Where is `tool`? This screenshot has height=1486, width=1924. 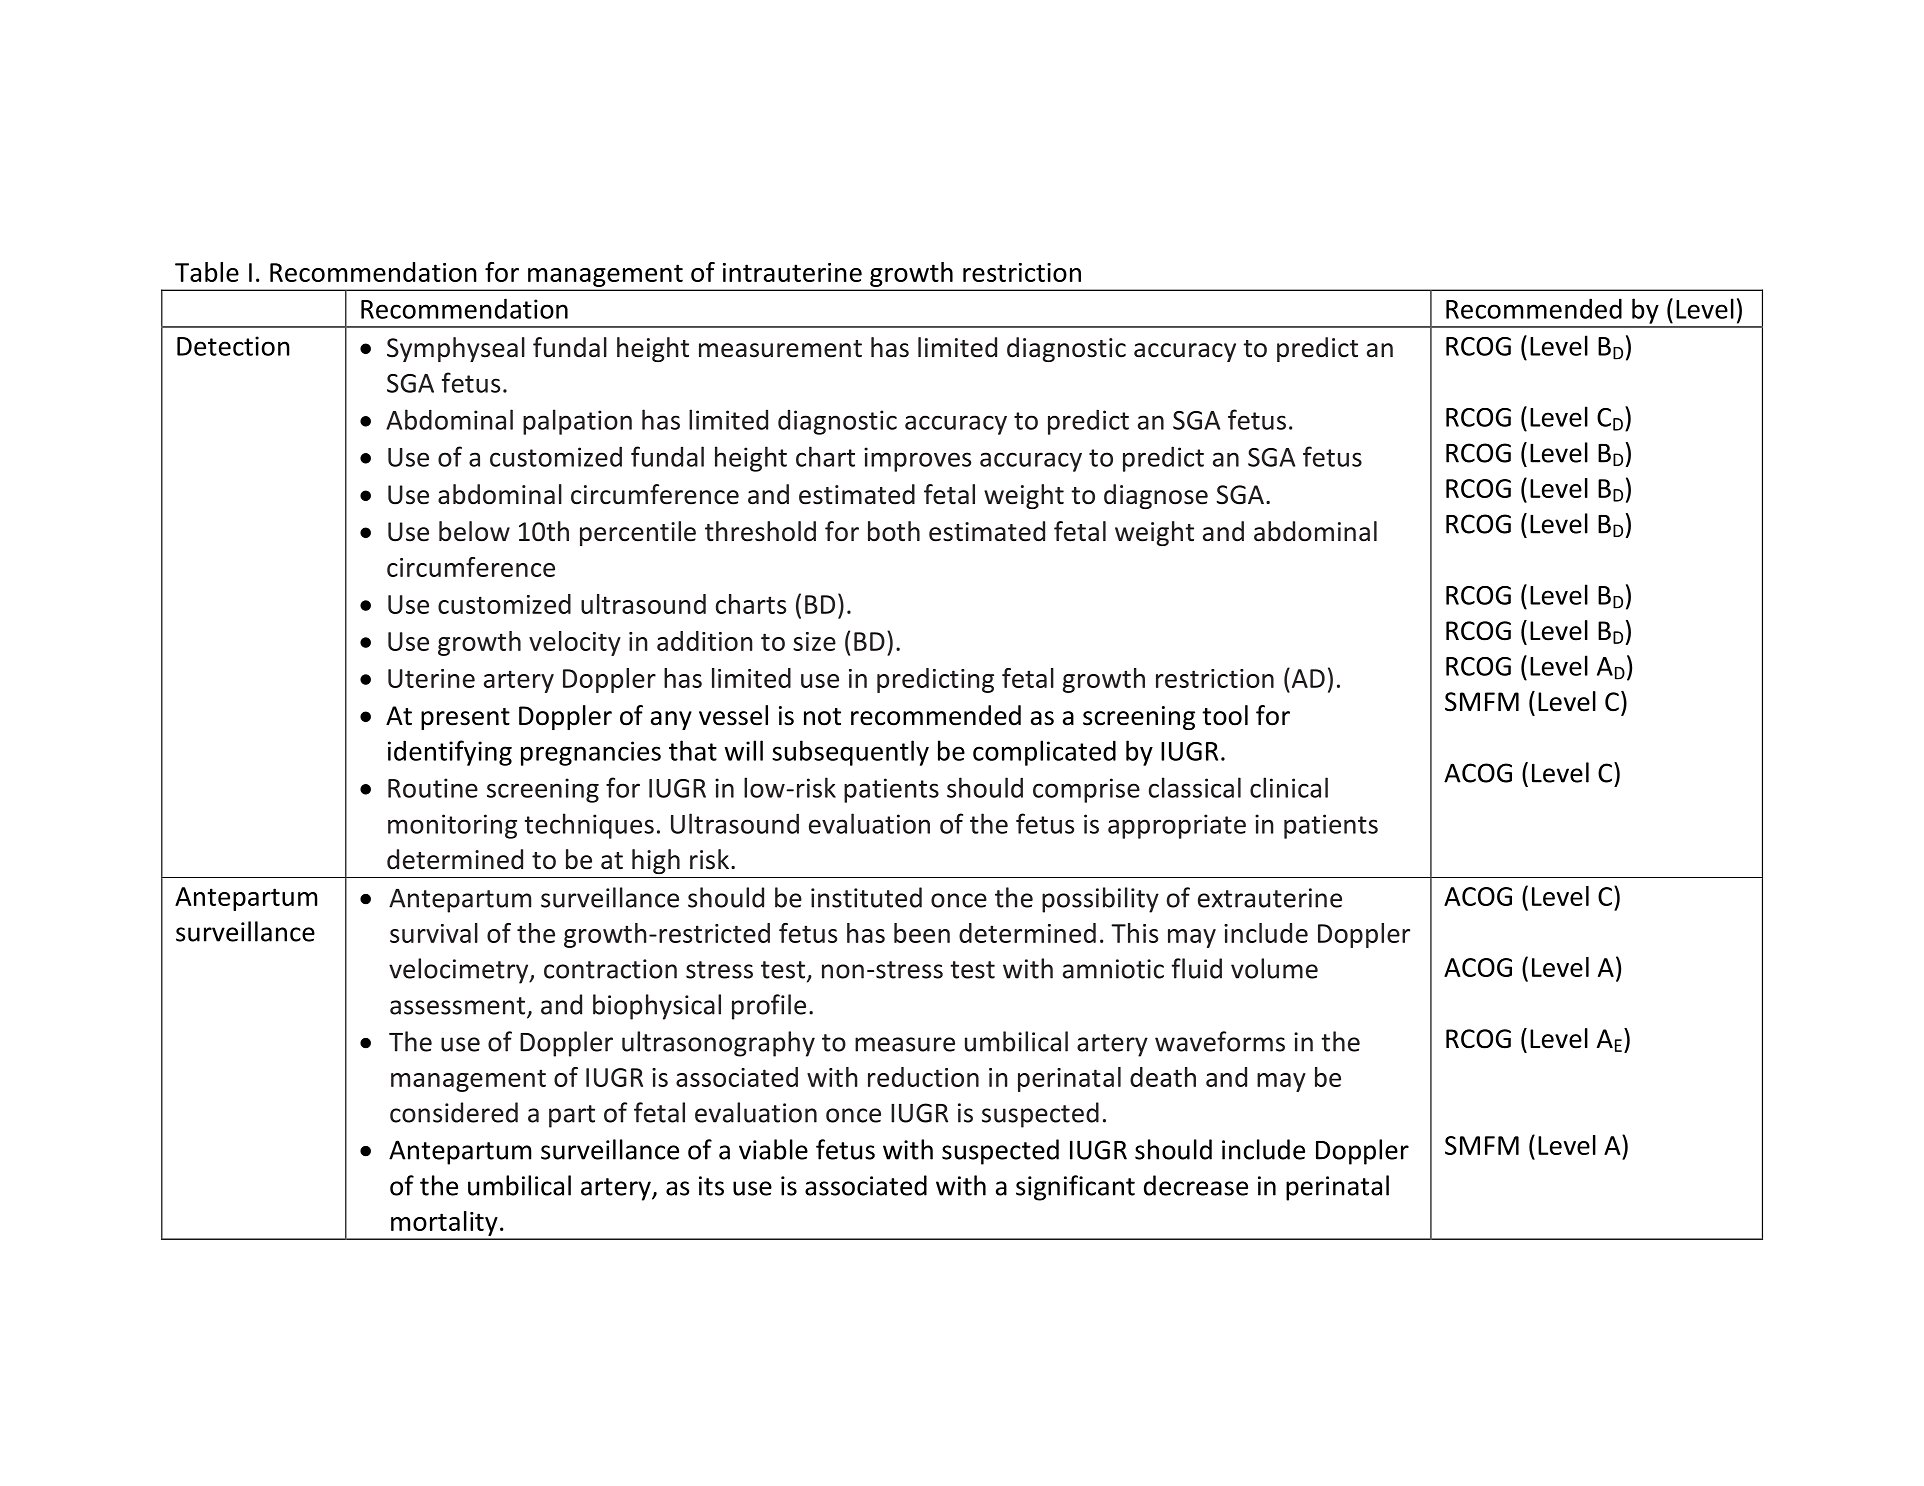
tool is located at coordinates (1225, 715).
